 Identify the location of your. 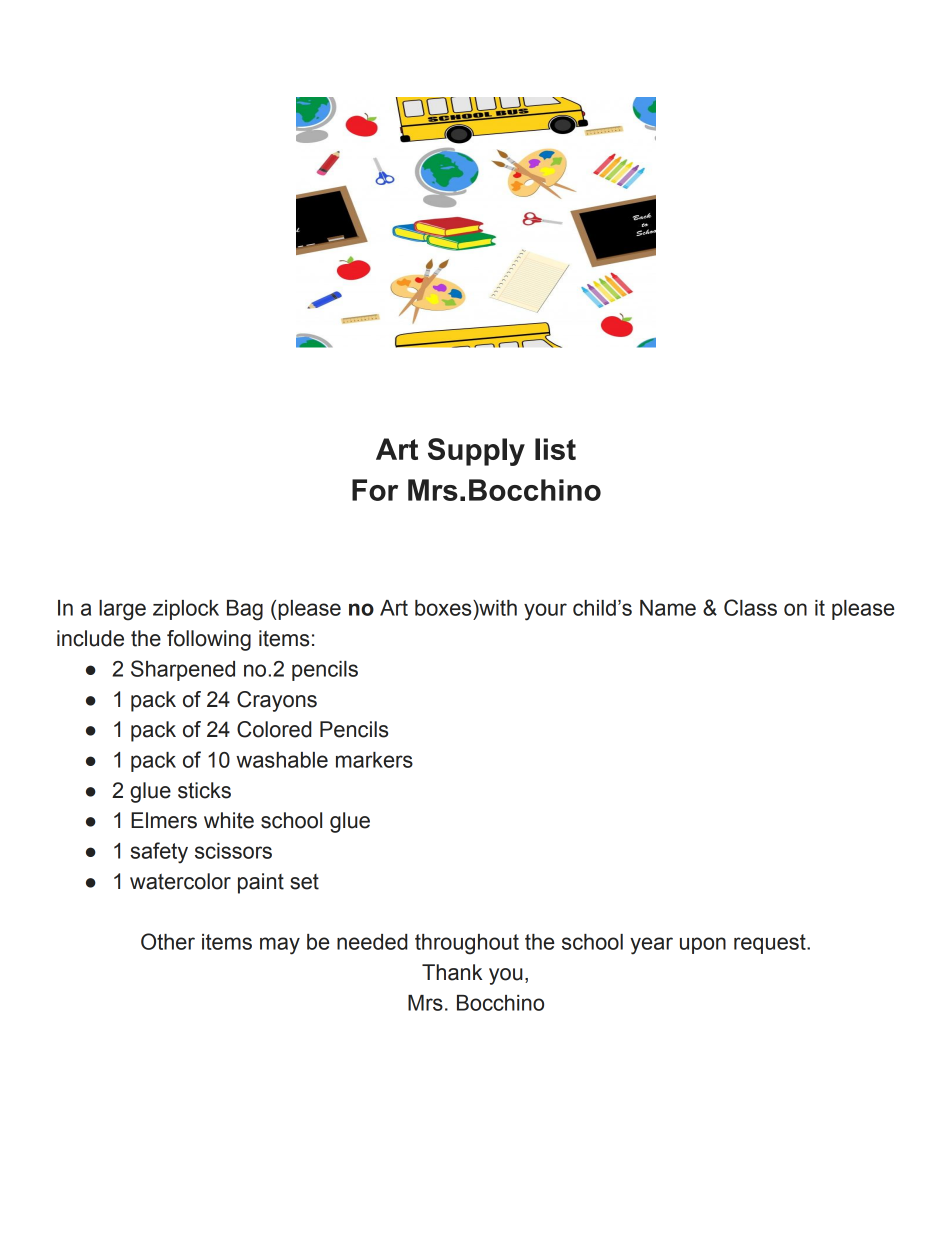
(545, 612).
